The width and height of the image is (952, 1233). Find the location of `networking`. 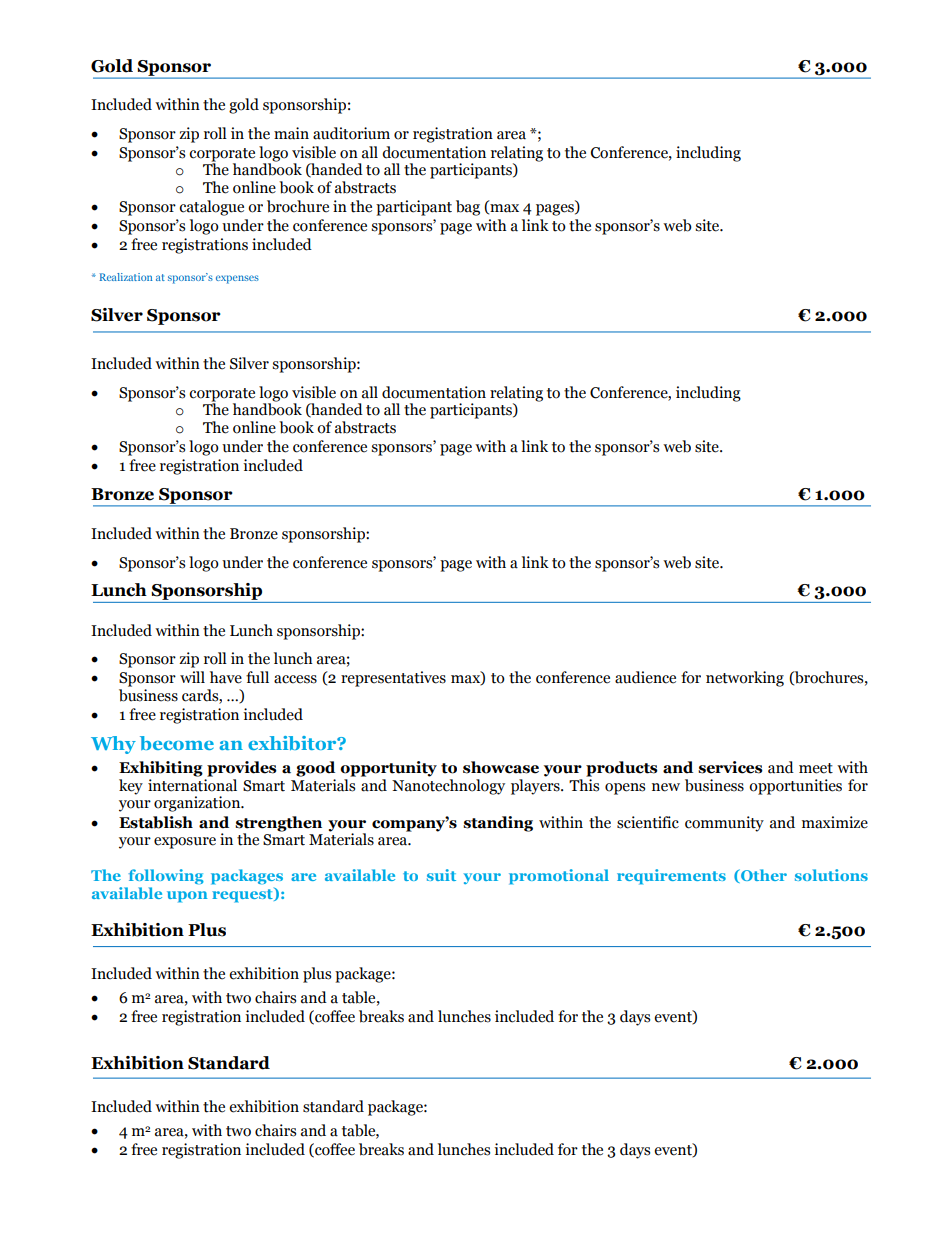

networking is located at coordinates (745, 679).
